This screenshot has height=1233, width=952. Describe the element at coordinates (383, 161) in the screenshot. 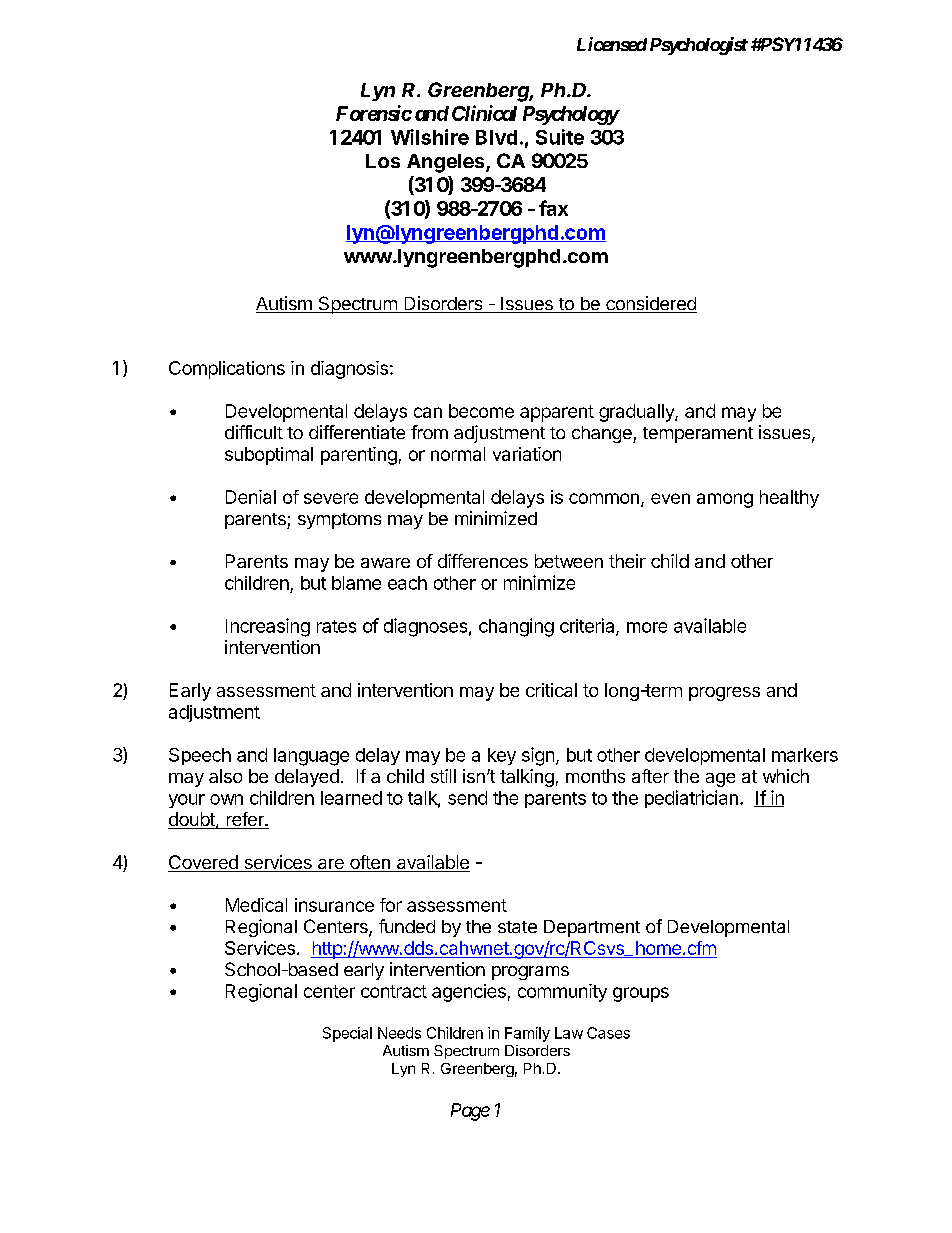

I see `Los` at that location.
